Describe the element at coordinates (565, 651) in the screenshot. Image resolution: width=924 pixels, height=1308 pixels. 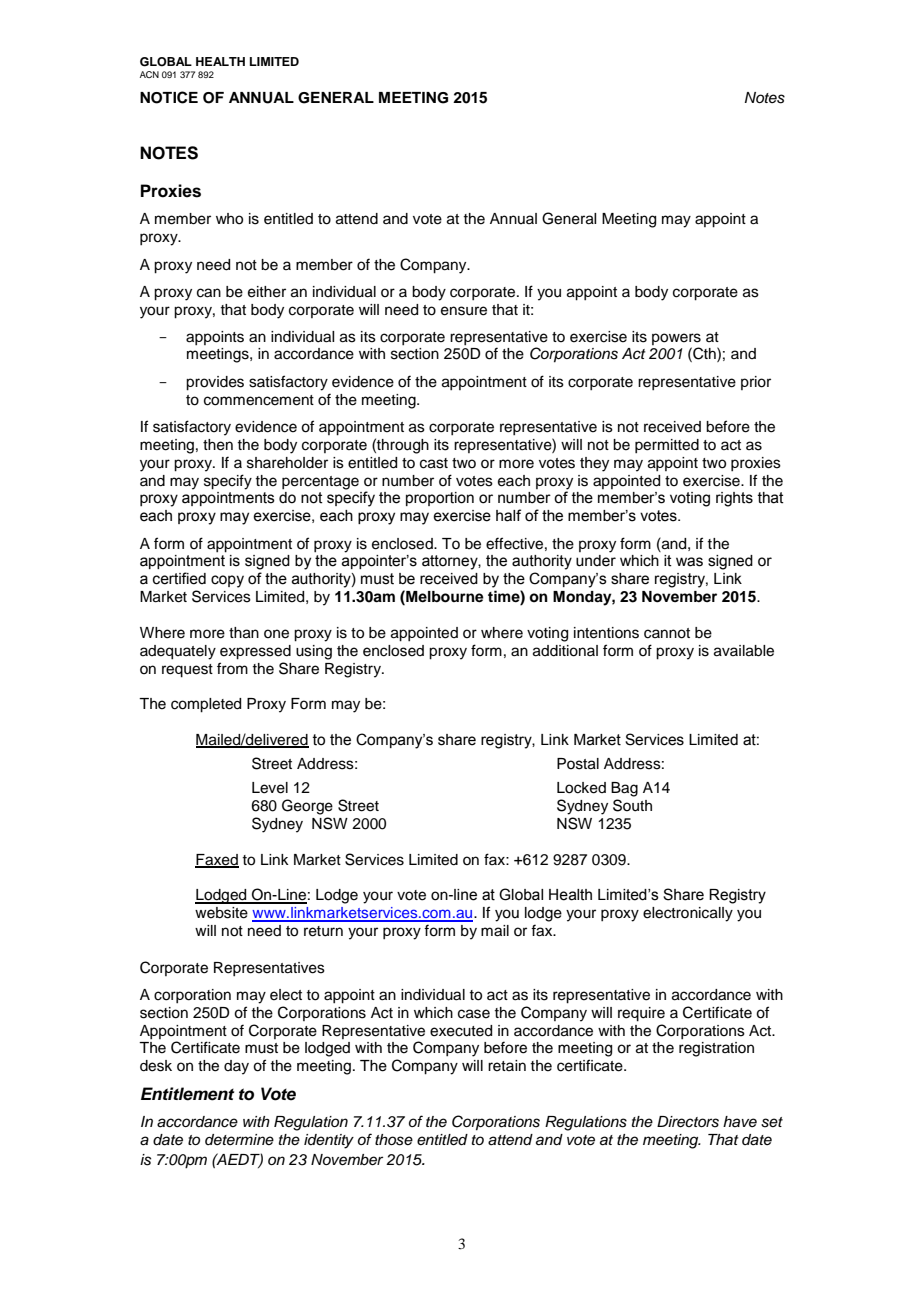
I see `additional` at that location.
